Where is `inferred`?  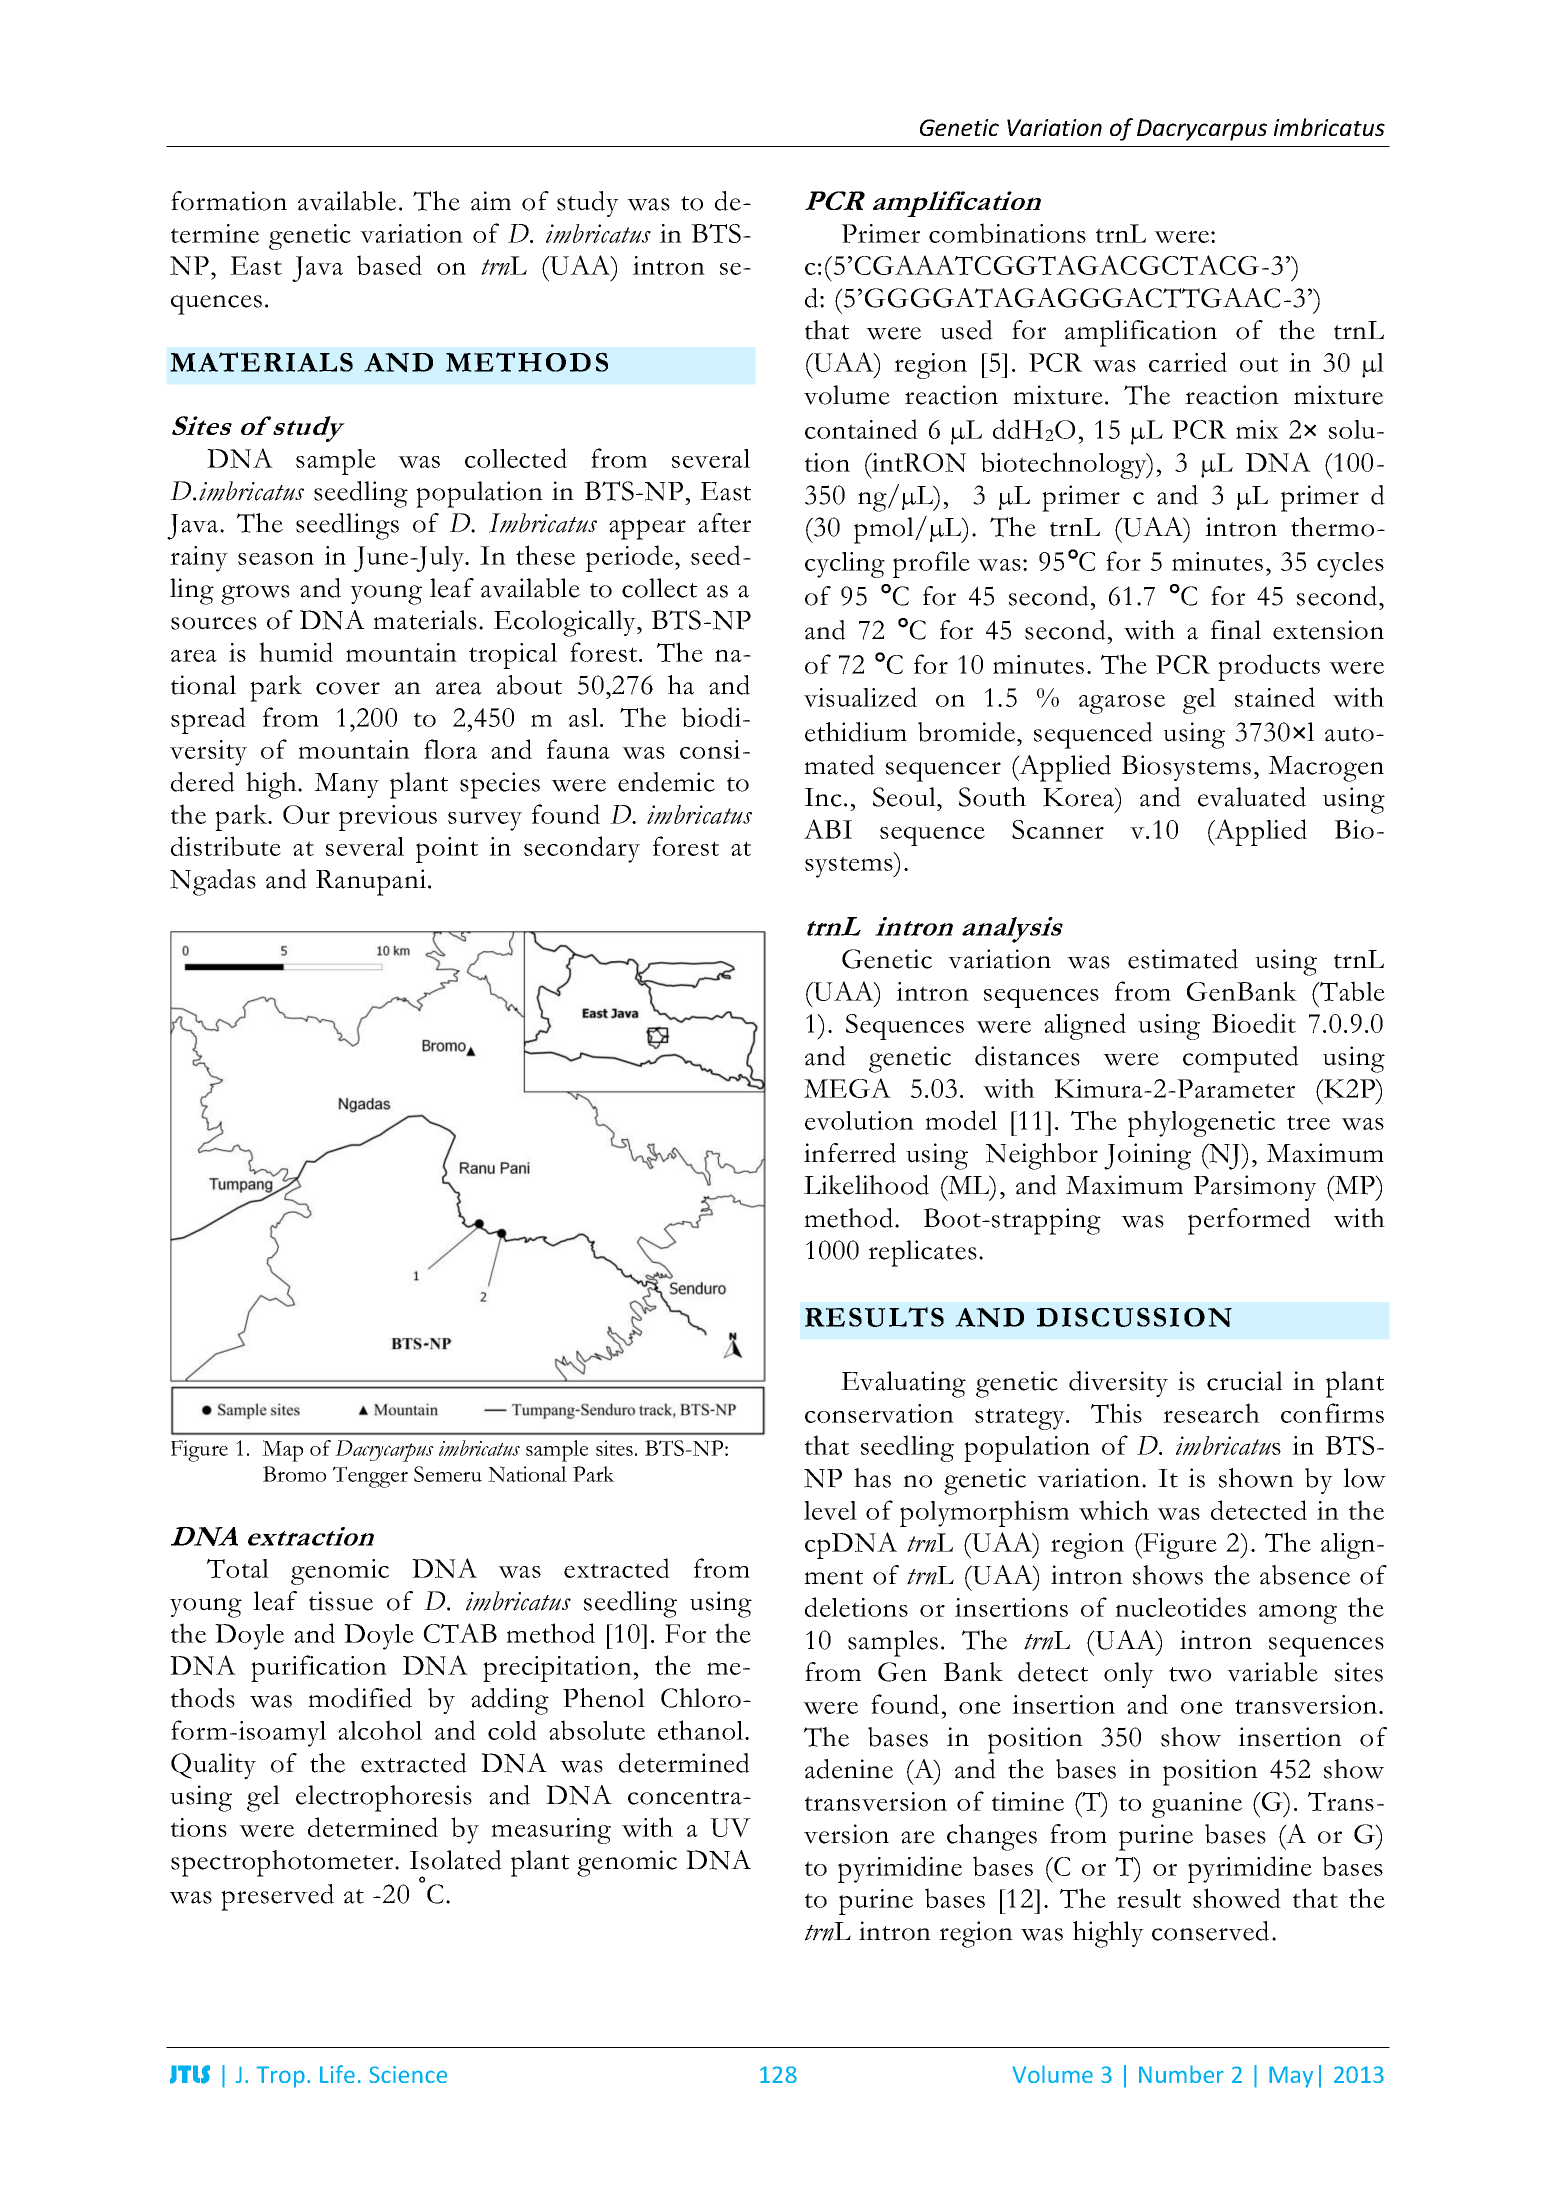 inferred is located at coordinates (850, 1153).
